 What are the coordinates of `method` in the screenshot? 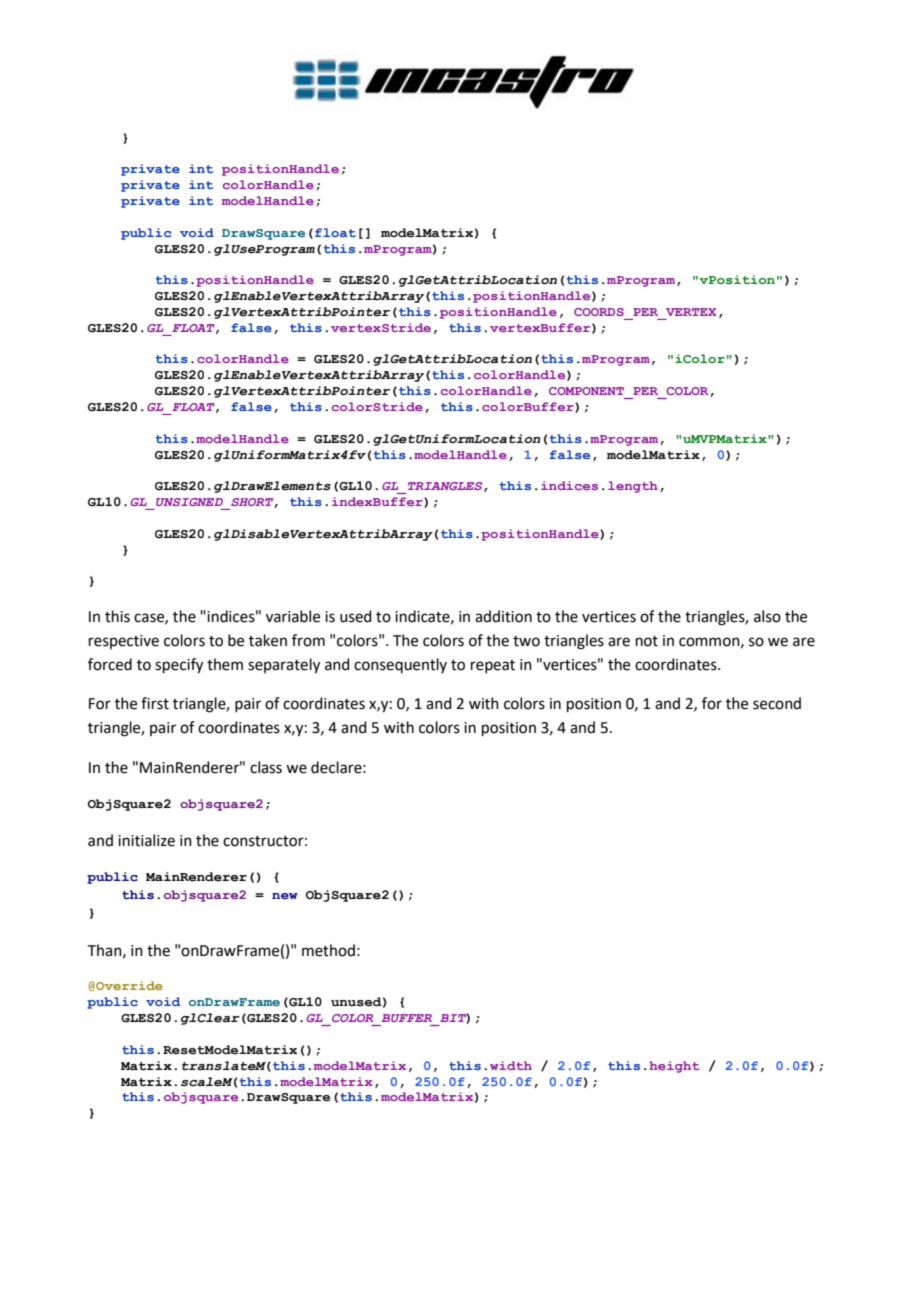 It's located at (328, 950).
